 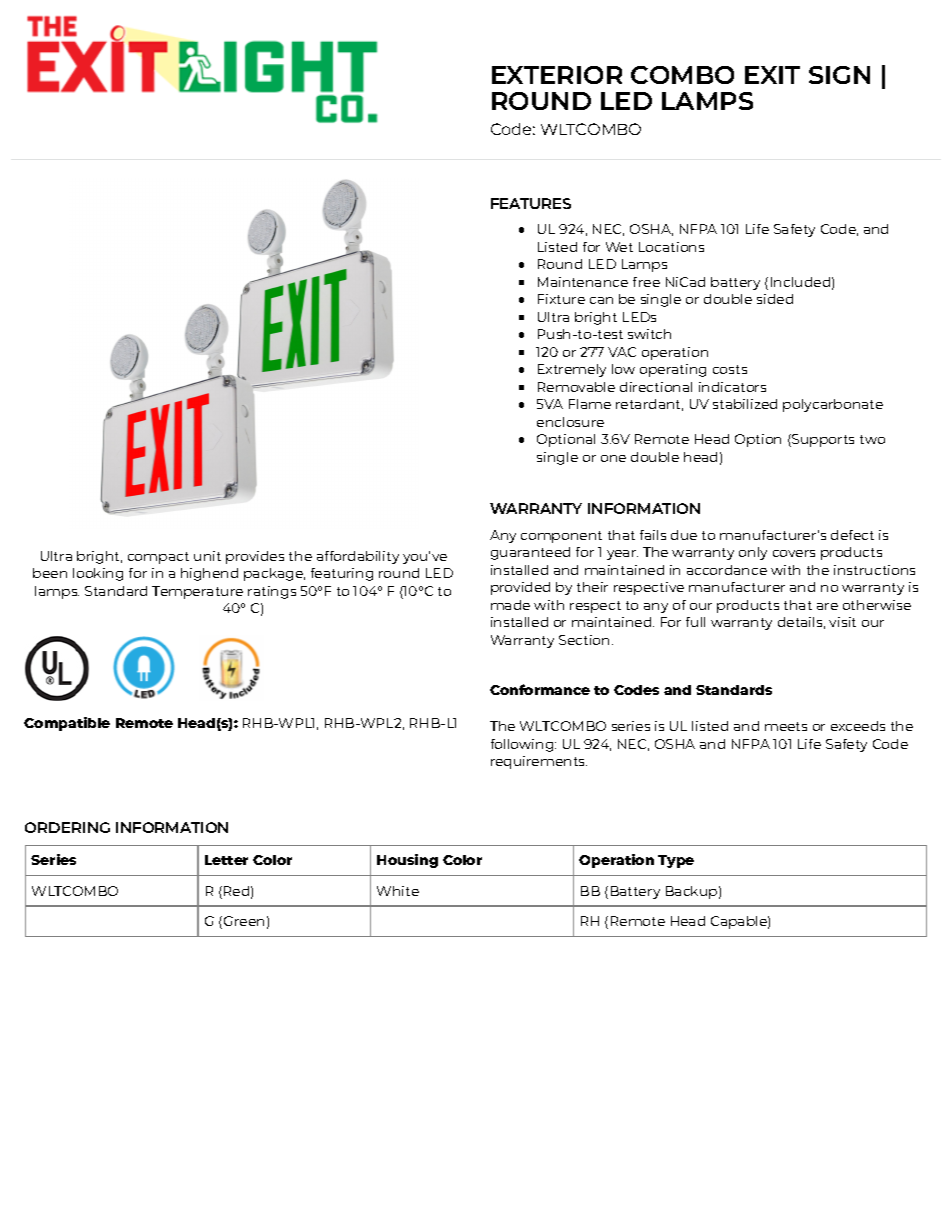 What do you see at coordinates (226, 860) in the screenshot?
I see `Letter` at bounding box center [226, 860].
